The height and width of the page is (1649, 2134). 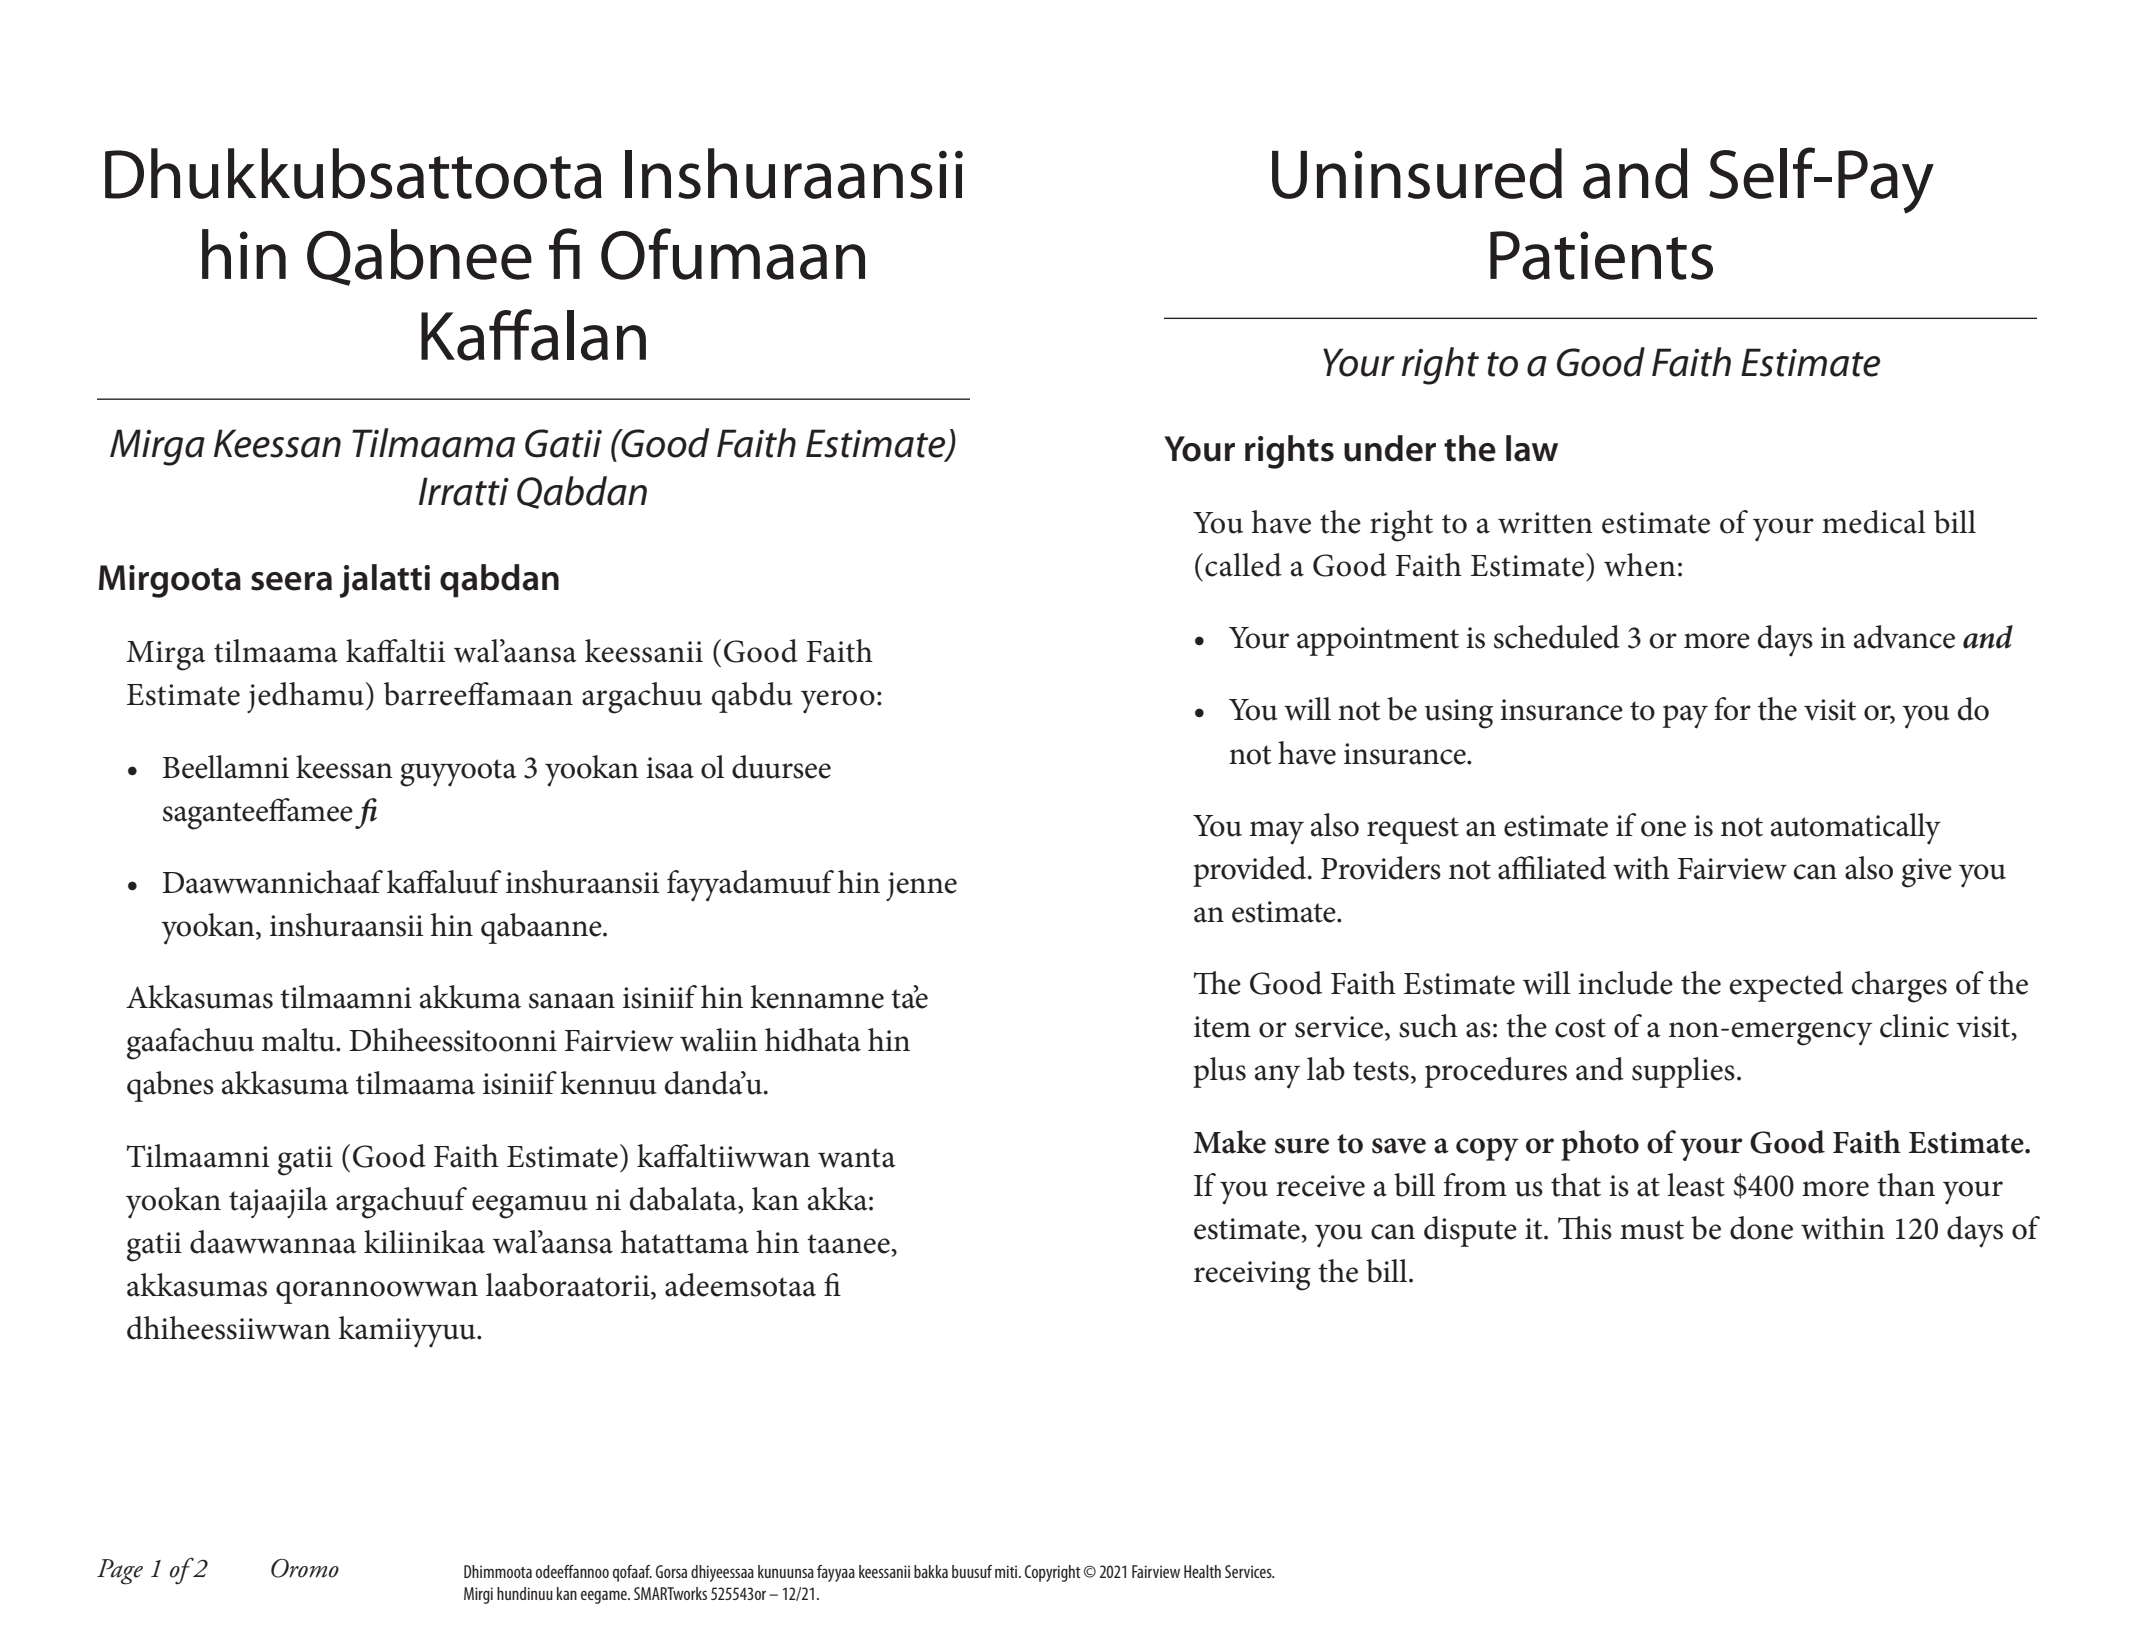 I want to click on Patients, so click(x=1601, y=255).
